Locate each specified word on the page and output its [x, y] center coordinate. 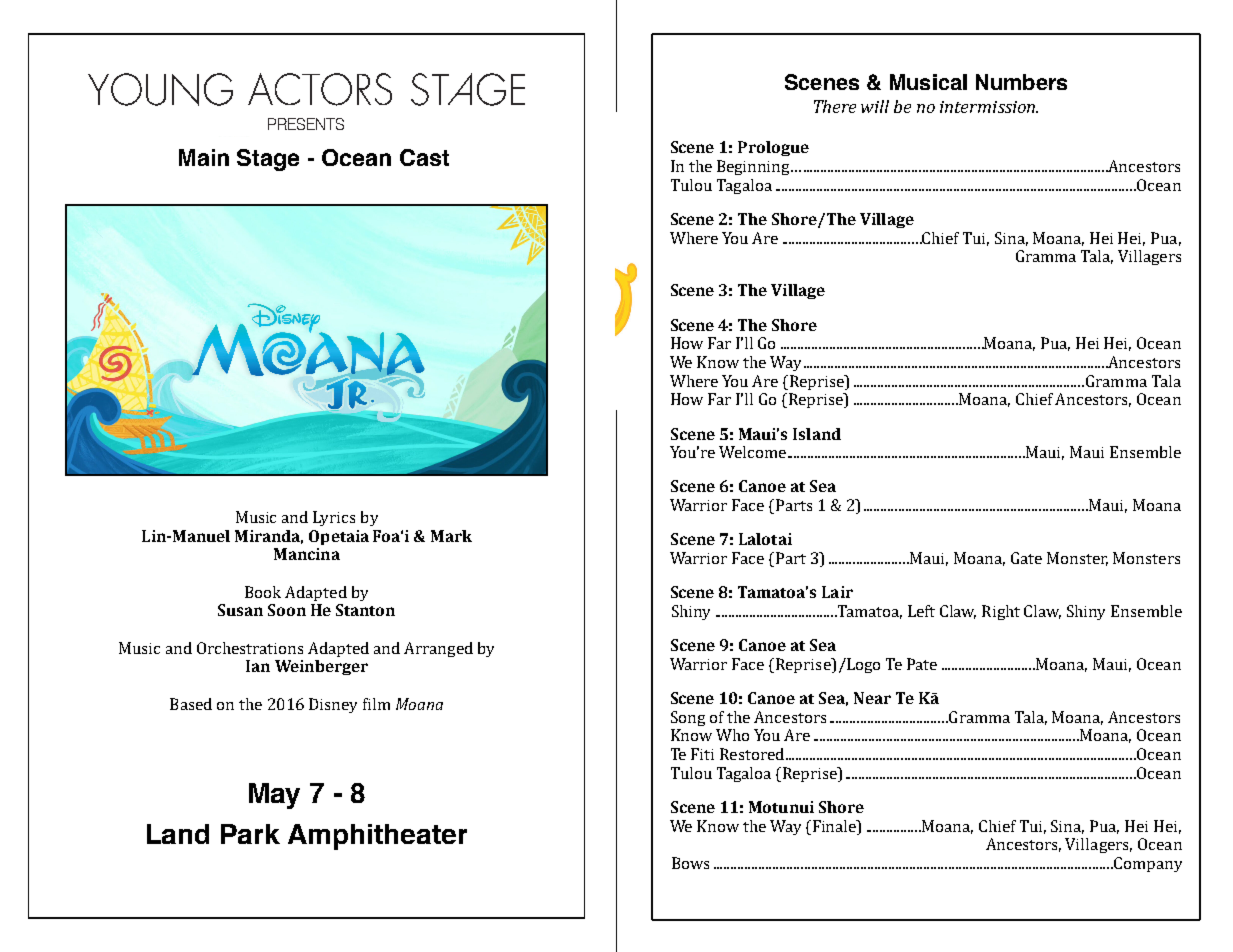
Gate [1026, 558]
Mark [451, 536]
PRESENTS [306, 124]
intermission [989, 107]
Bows [690, 863]
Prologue [773, 148]
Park [250, 834]
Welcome [752, 452]
